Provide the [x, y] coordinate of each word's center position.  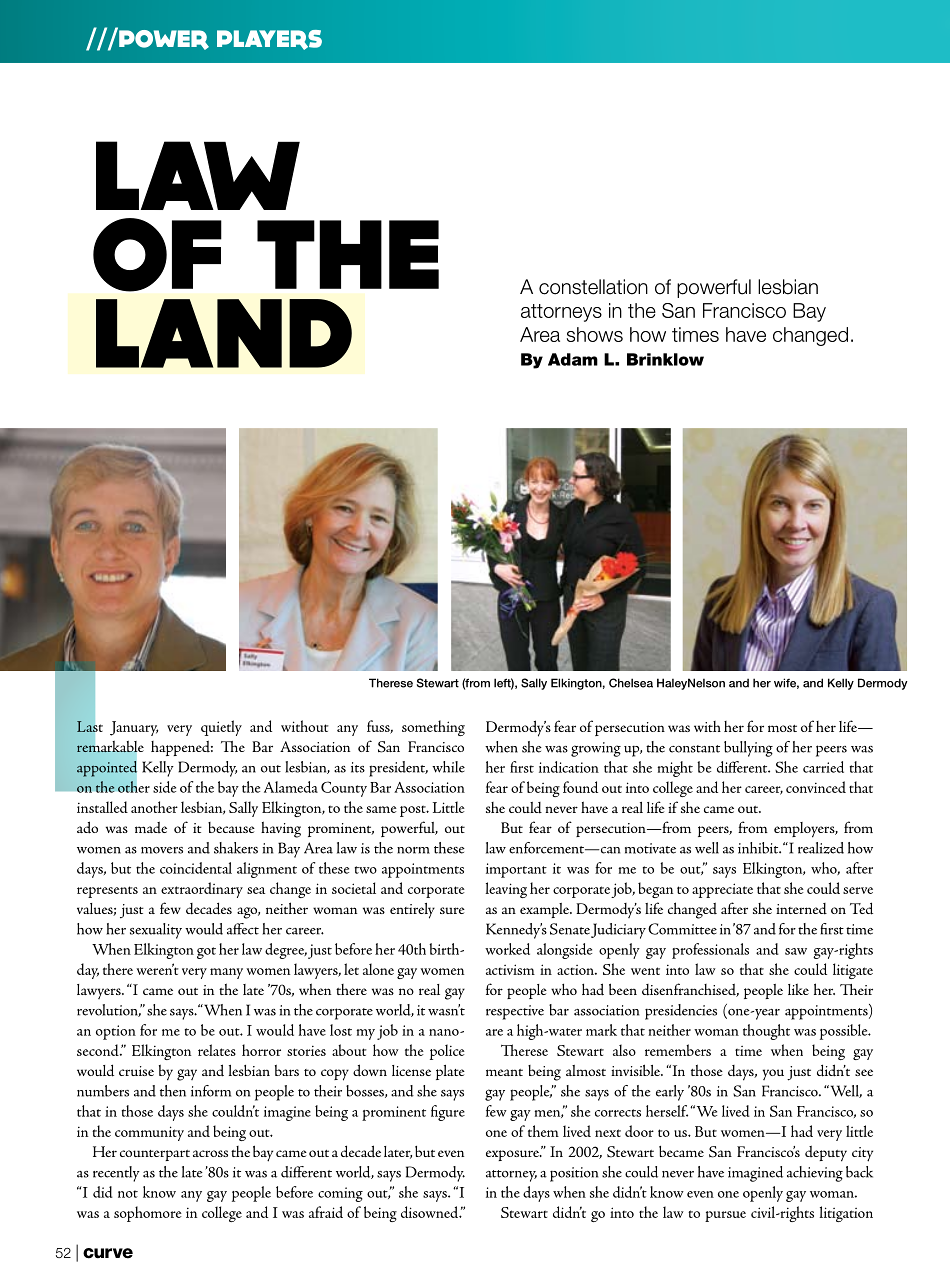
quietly [221, 728]
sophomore [148, 1214]
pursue [725, 1216]
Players [269, 40]
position [574, 1174]
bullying [748, 749]
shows [595, 334]
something [433, 728]
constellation [593, 287]
